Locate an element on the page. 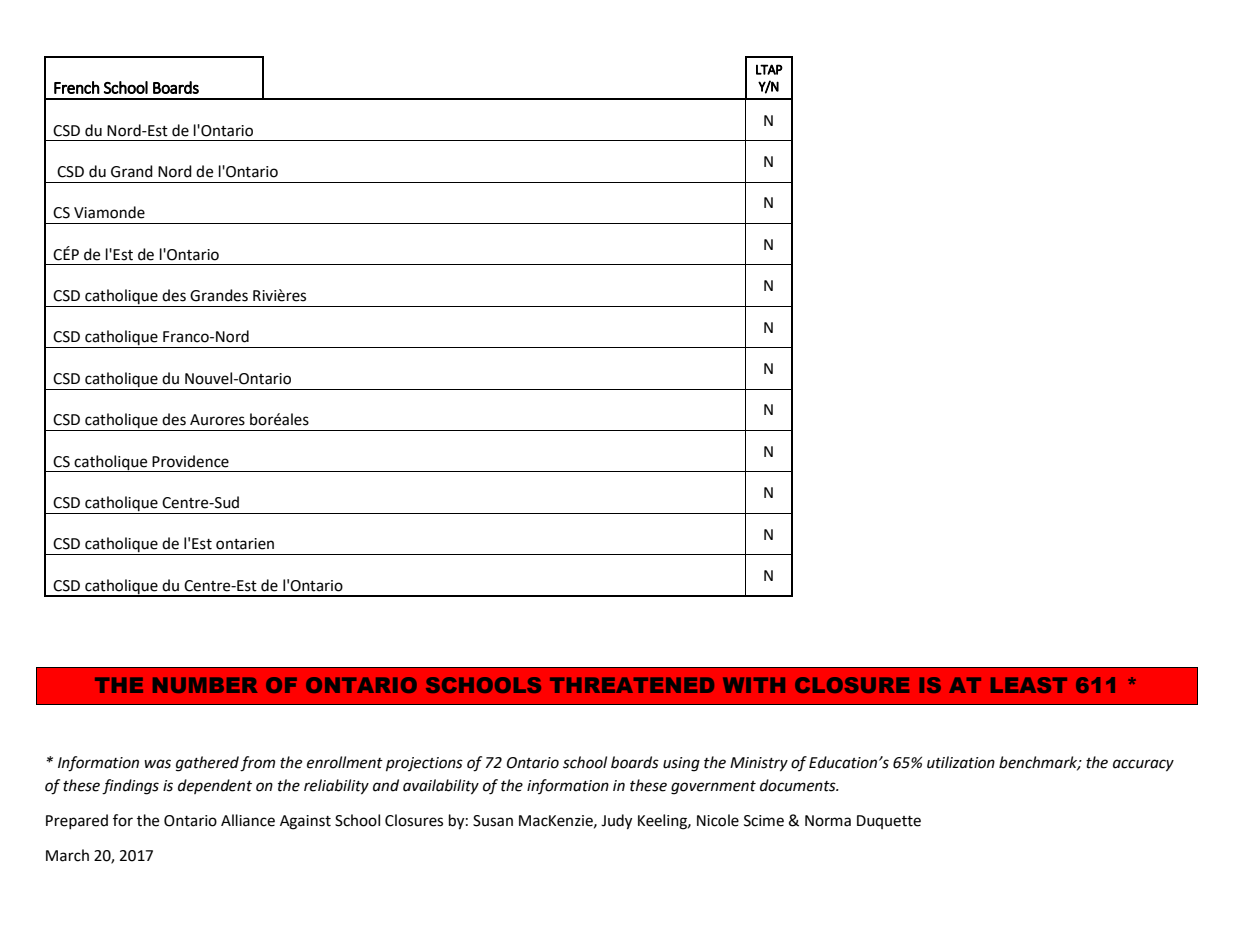  WITH is located at coordinates (754, 685).
